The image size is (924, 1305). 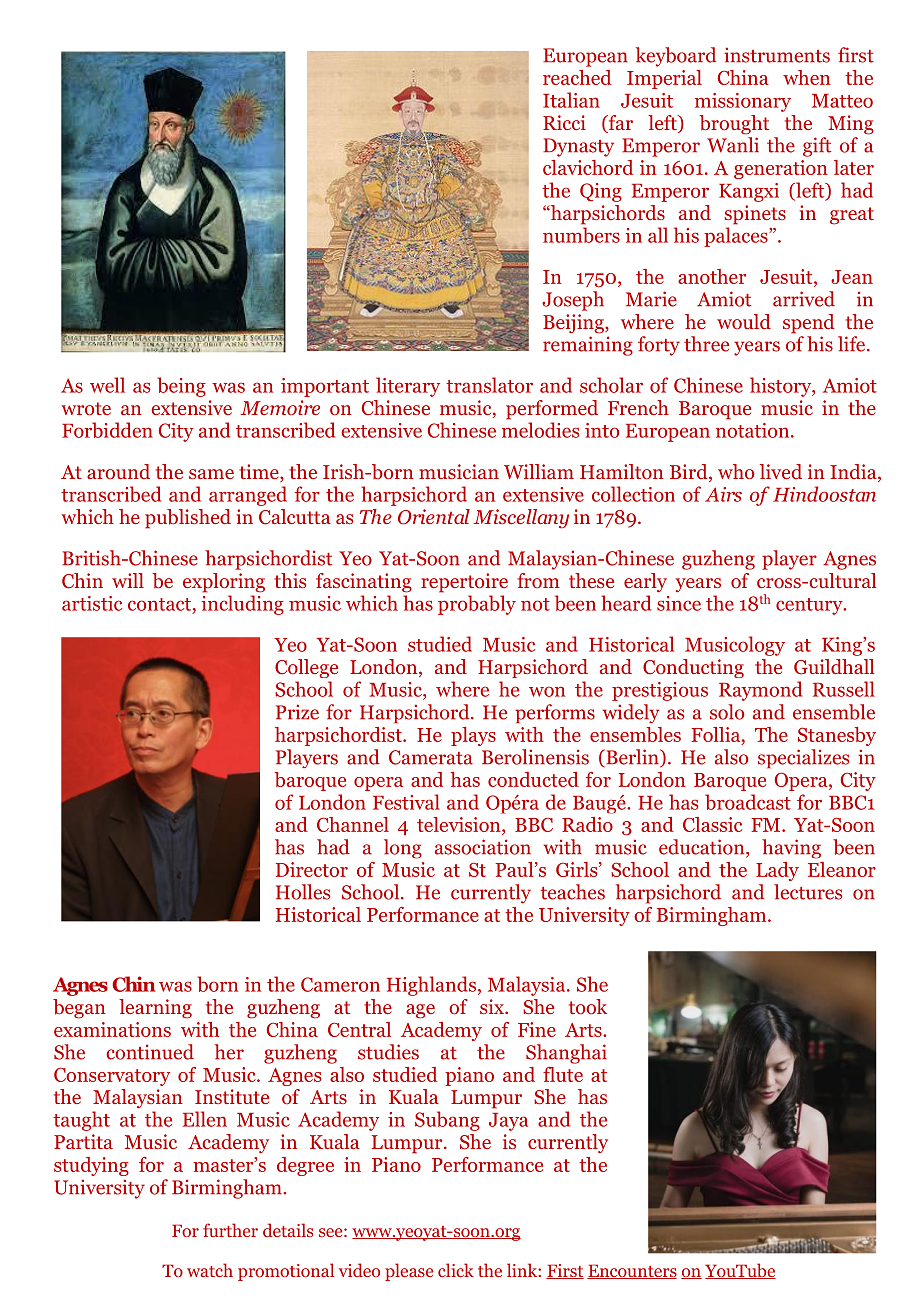 What do you see at coordinates (760, 691) in the document?
I see `Raymond` at bounding box center [760, 691].
